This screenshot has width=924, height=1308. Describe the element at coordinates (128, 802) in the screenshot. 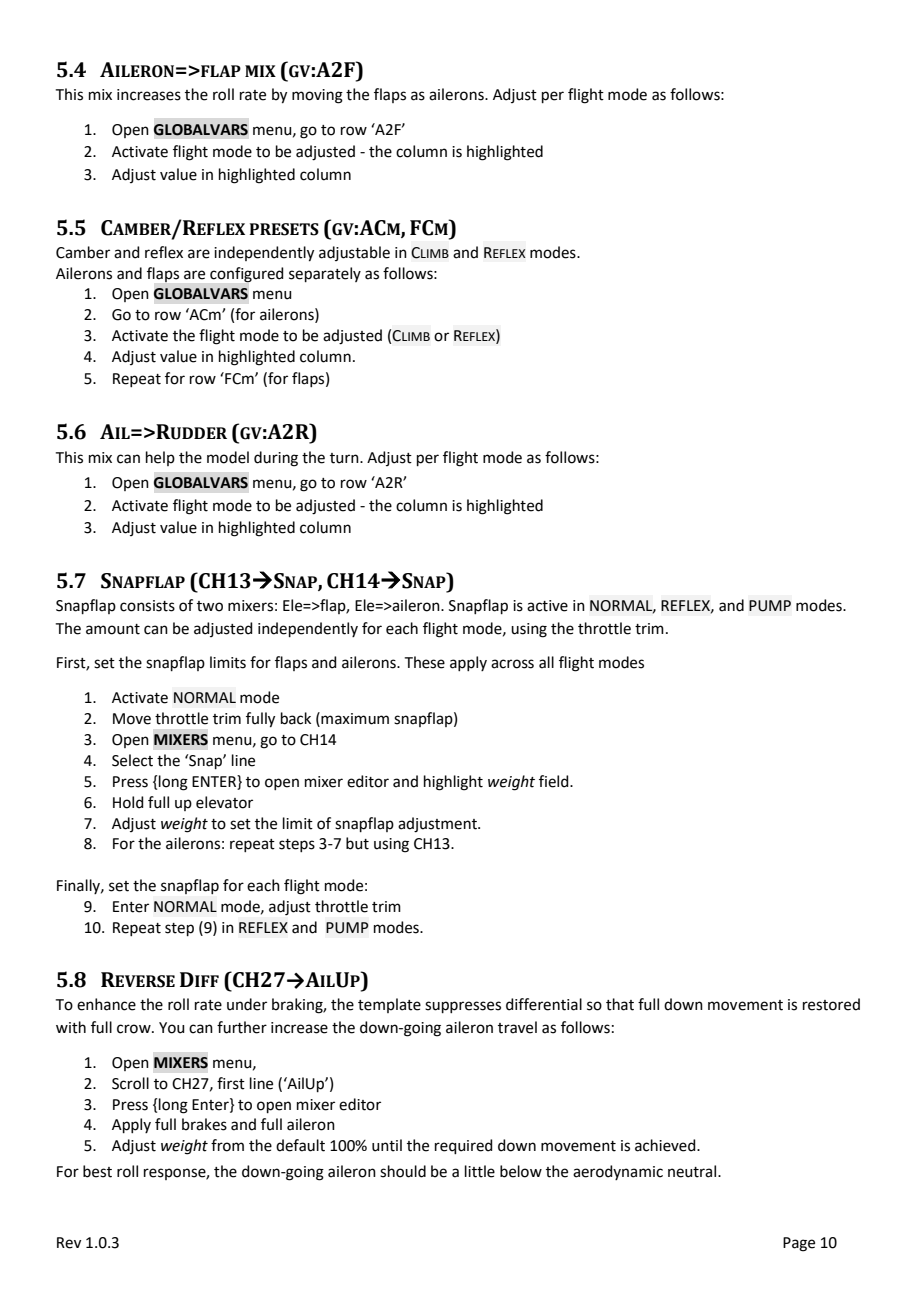

I see `Hold` at that location.
